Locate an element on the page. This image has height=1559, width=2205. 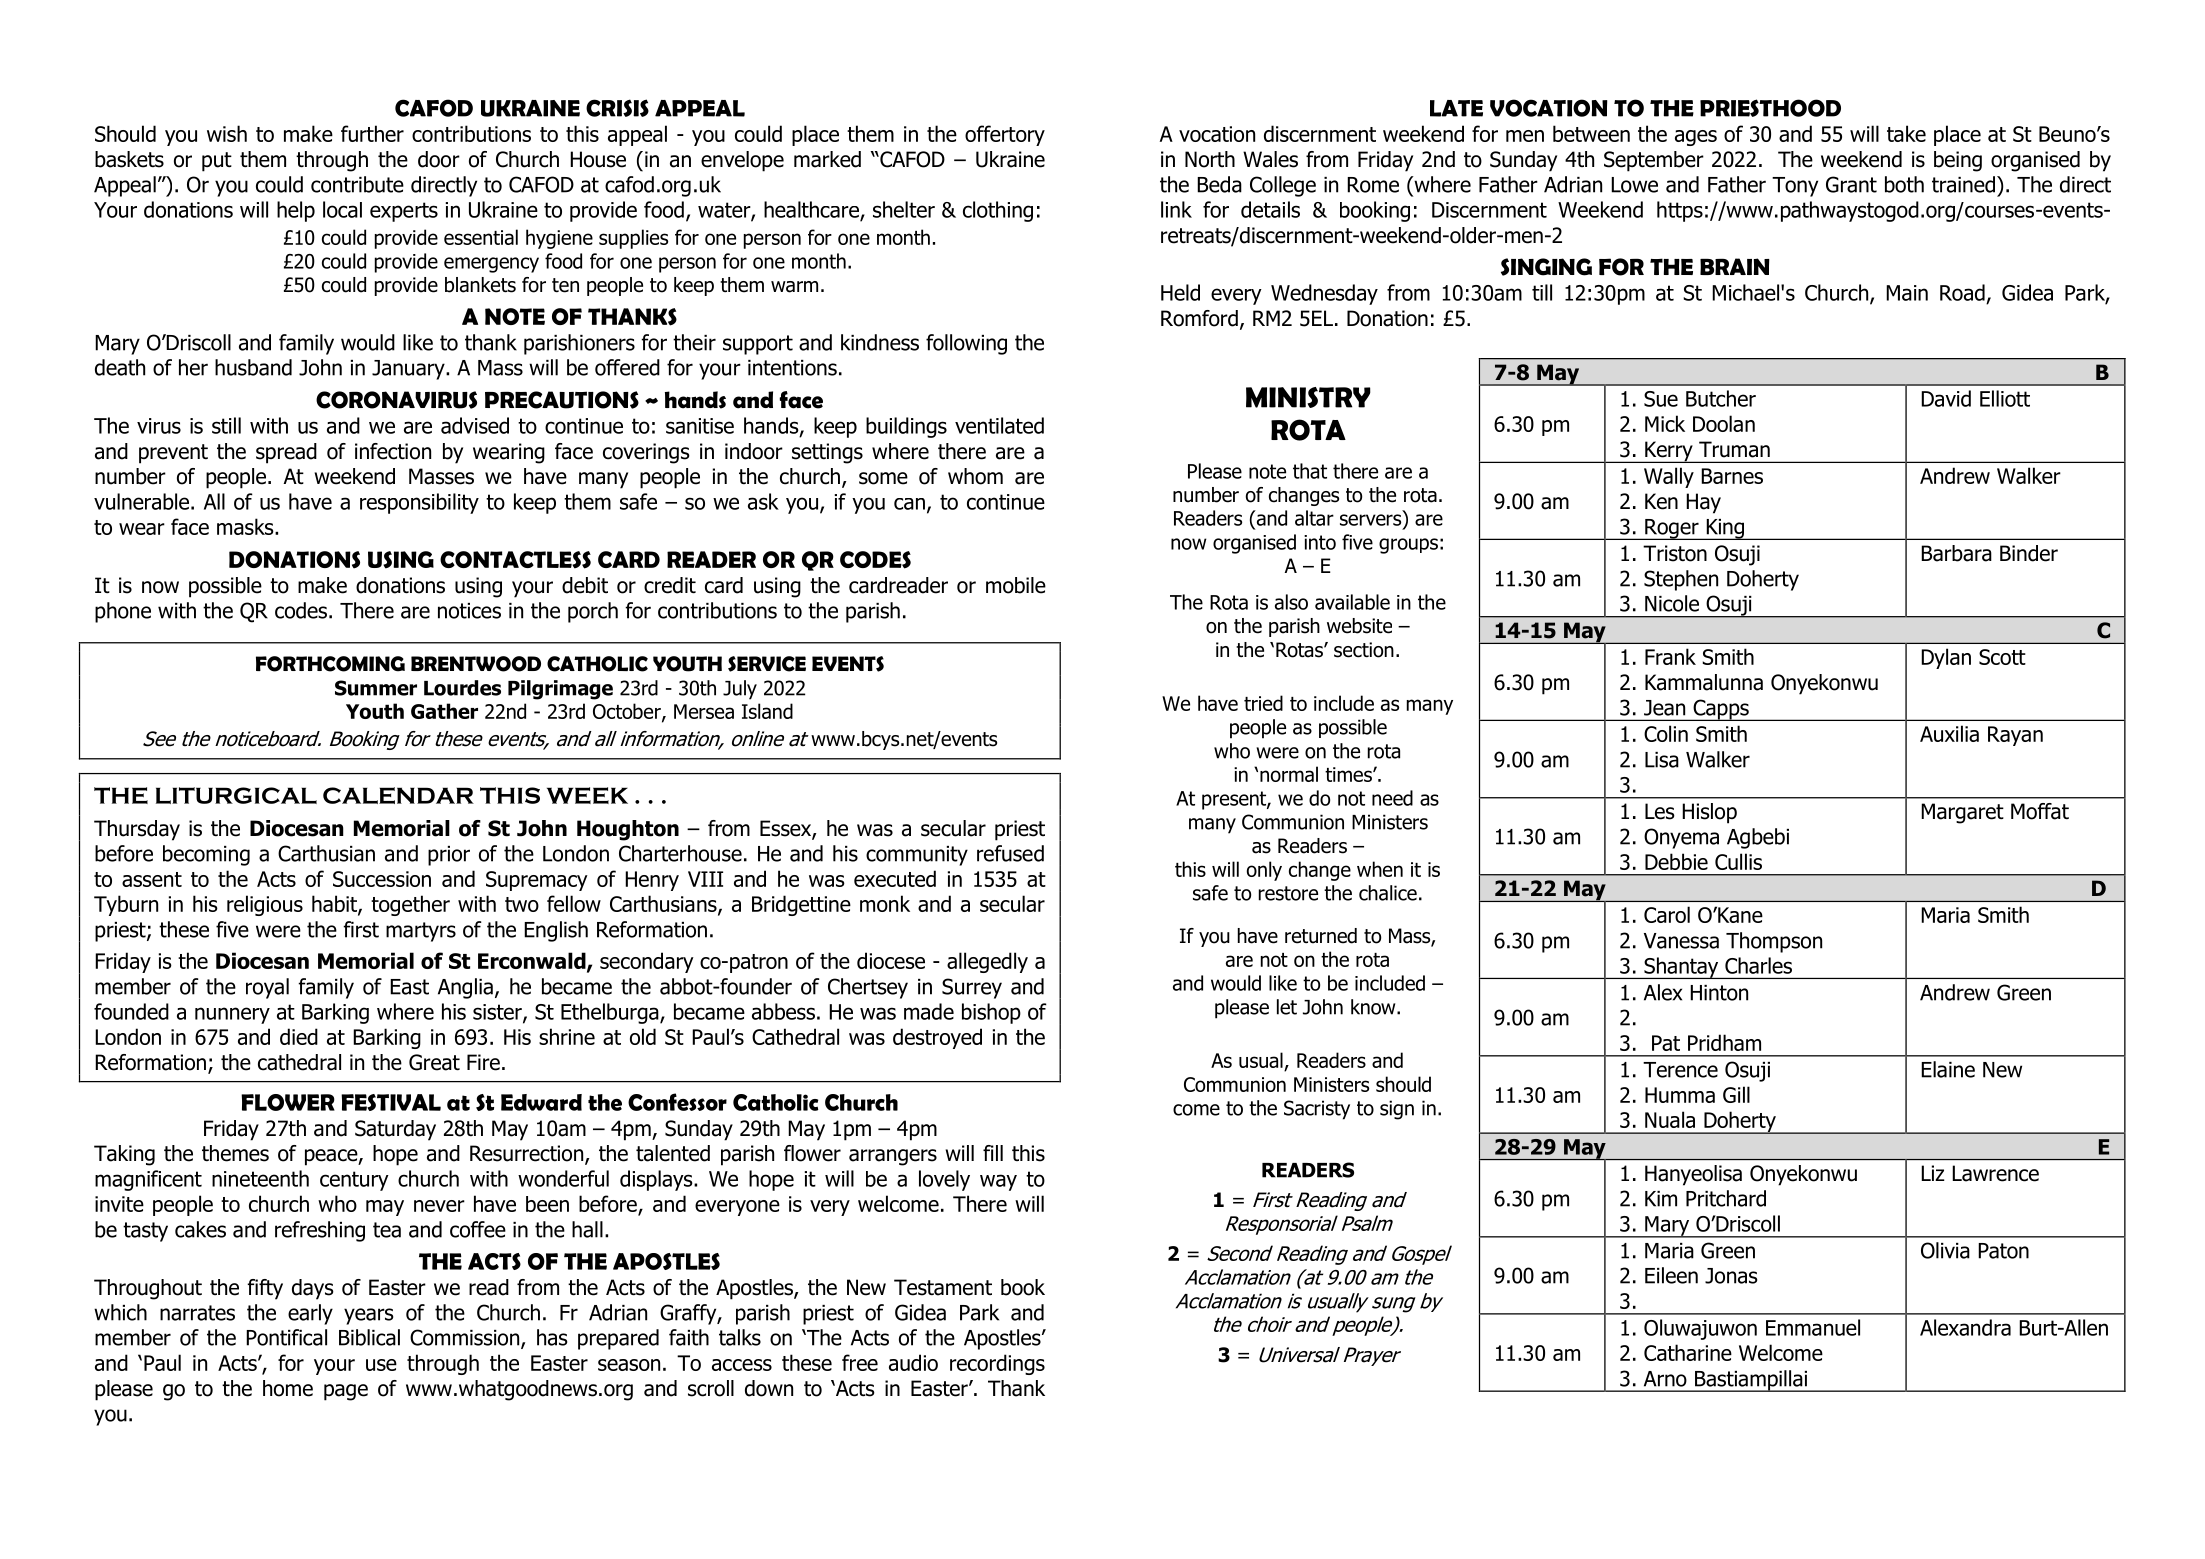
died is located at coordinates (299, 1036).
